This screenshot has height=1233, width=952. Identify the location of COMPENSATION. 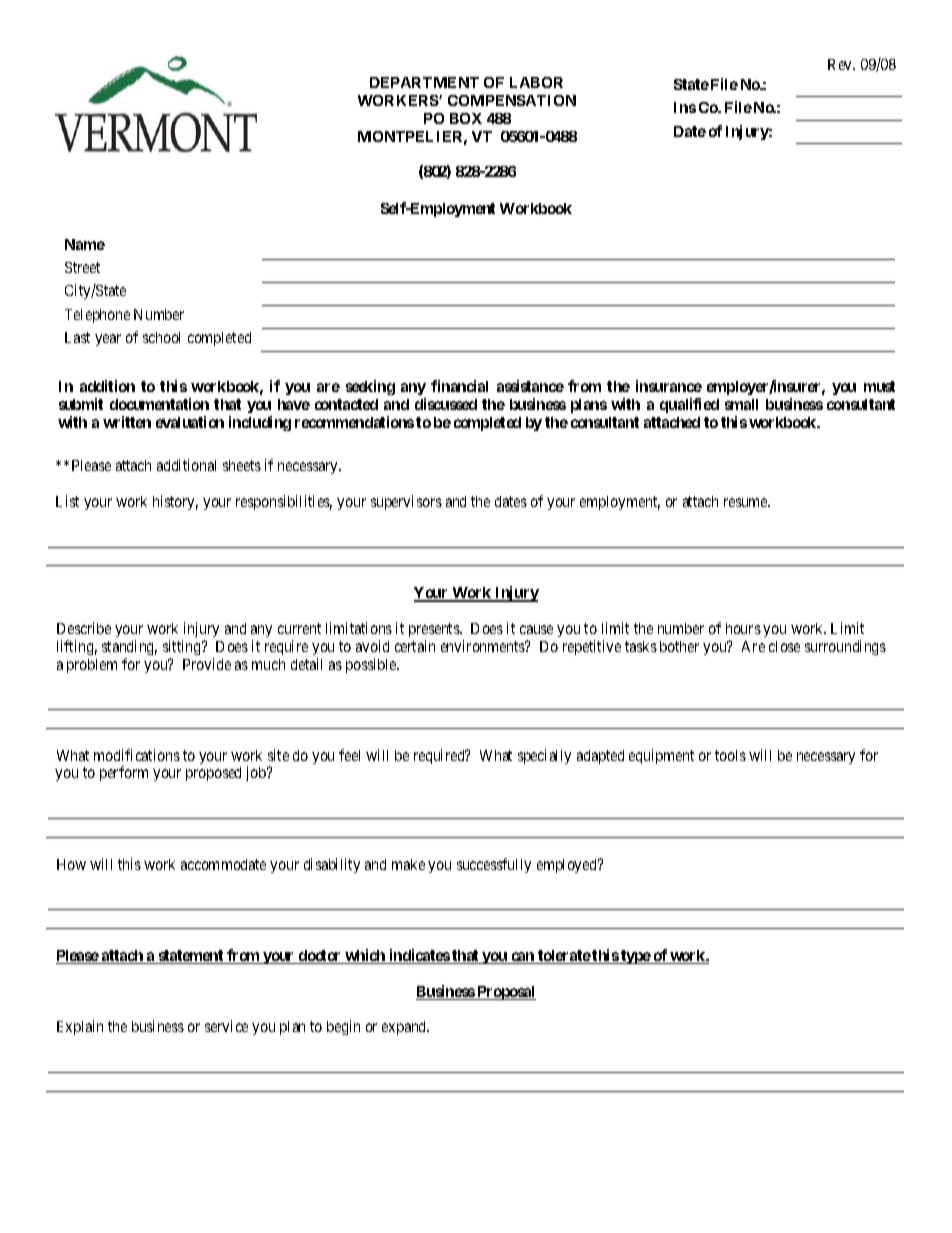
(512, 100).
